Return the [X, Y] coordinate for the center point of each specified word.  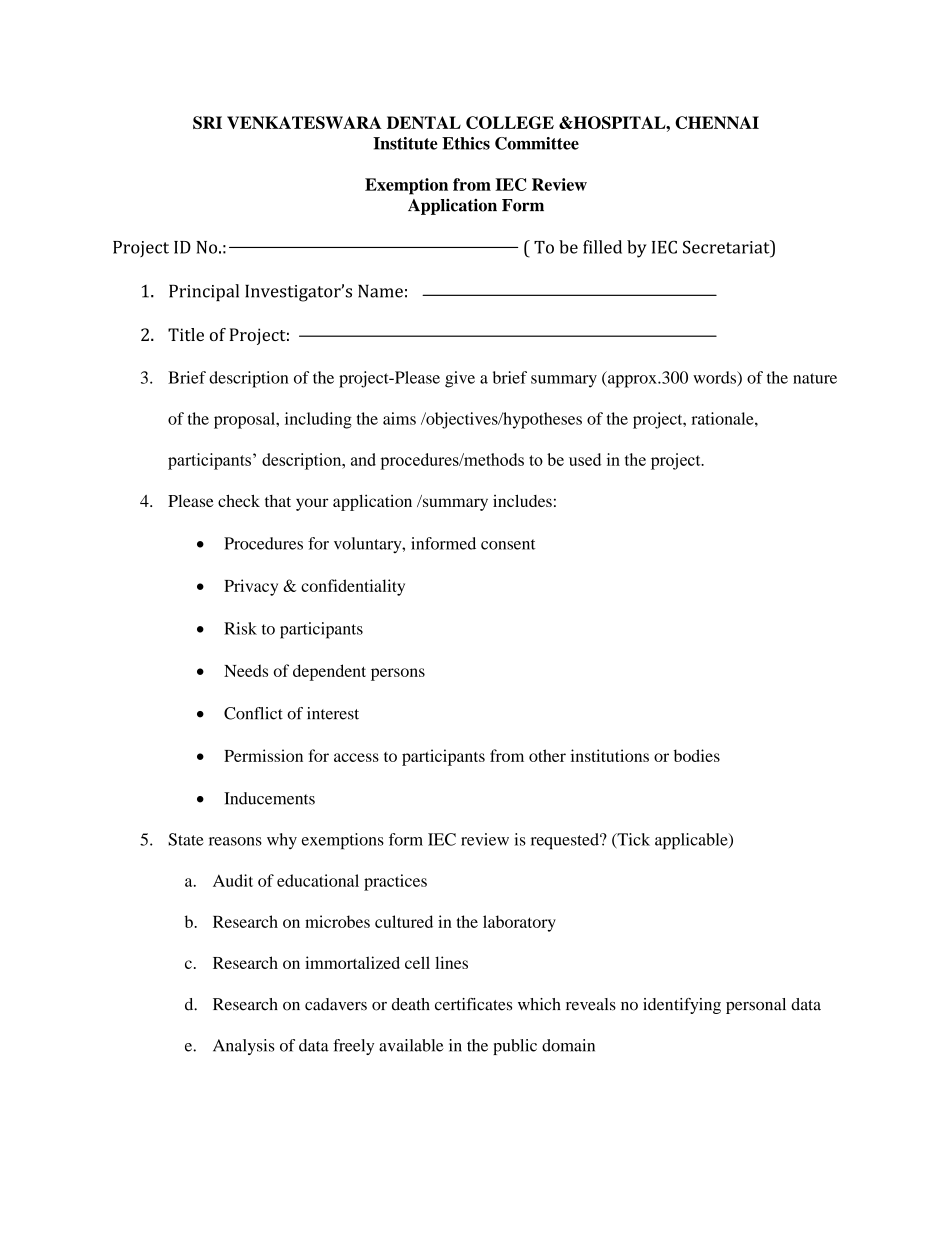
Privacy [251, 587]
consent [508, 544]
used [585, 459]
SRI [207, 122]
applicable [692, 841]
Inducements [269, 798]
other [547, 755]
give [460, 379]
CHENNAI [717, 122]
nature [815, 378]
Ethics [466, 143]
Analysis [244, 1047]
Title [186, 334]
